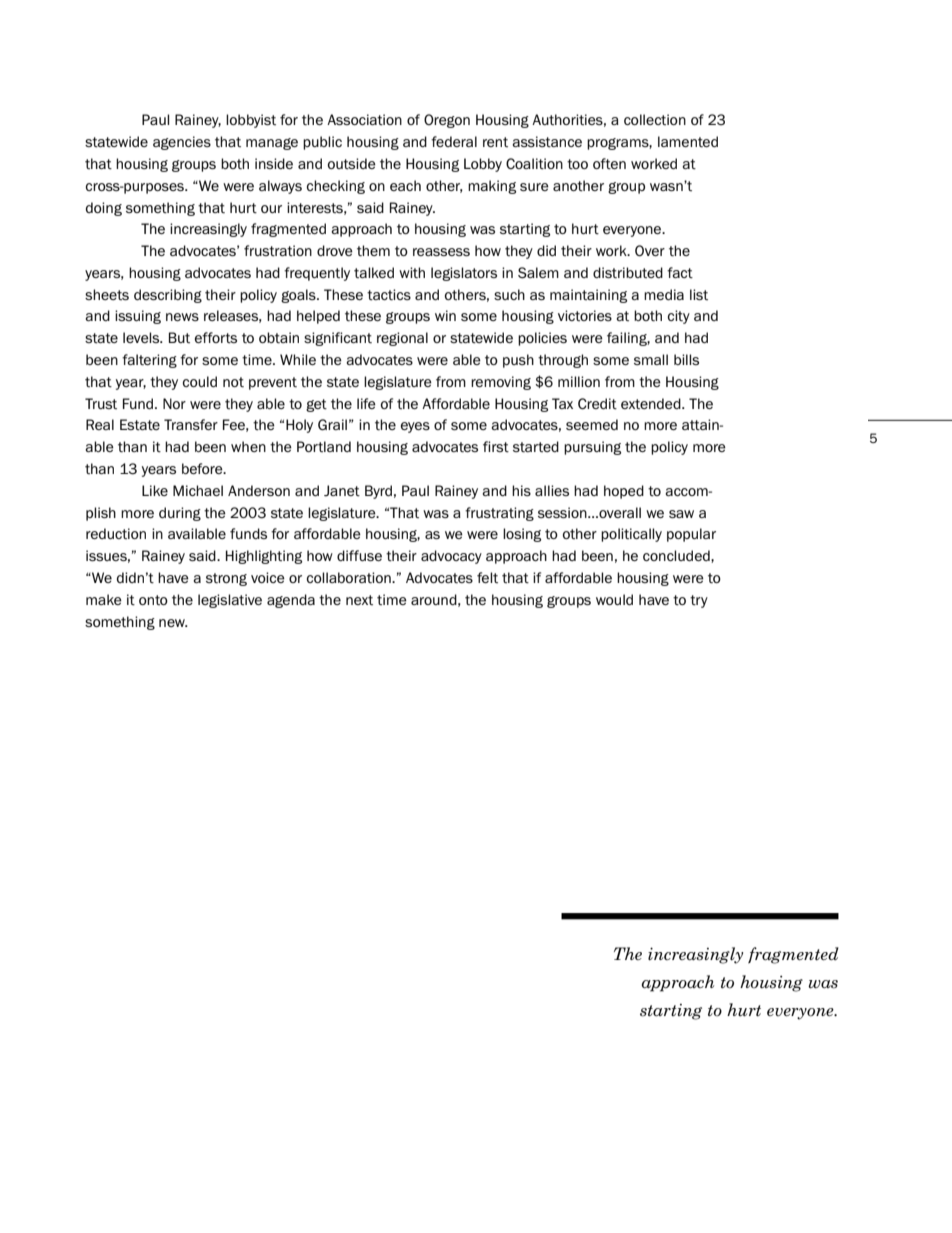  What do you see at coordinates (364, 120) in the screenshot?
I see `Association` at bounding box center [364, 120].
